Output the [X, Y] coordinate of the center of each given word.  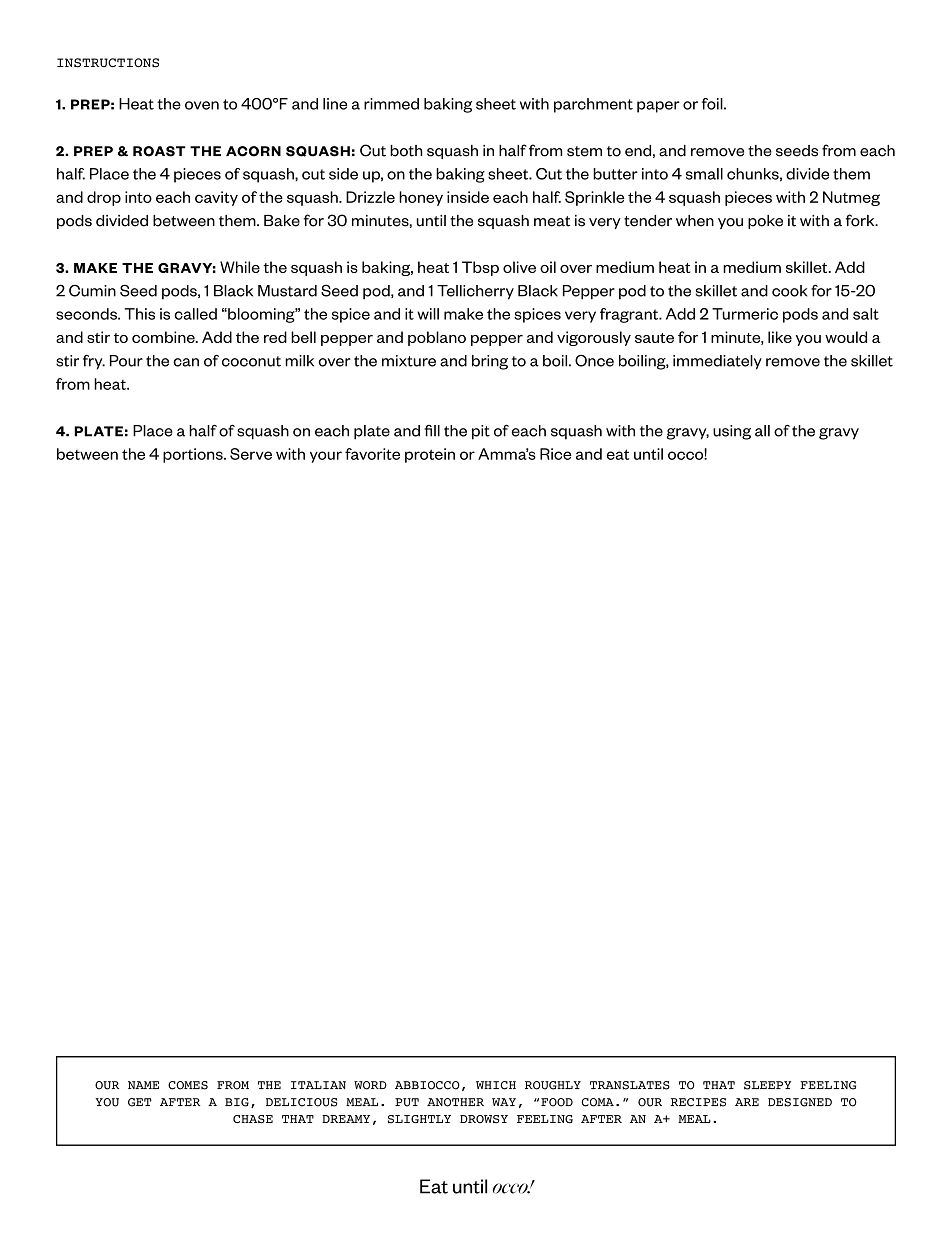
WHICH [496, 1085]
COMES [188, 1085]
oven [202, 105]
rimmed [391, 104]
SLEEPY [767, 1085]
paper [658, 107]
